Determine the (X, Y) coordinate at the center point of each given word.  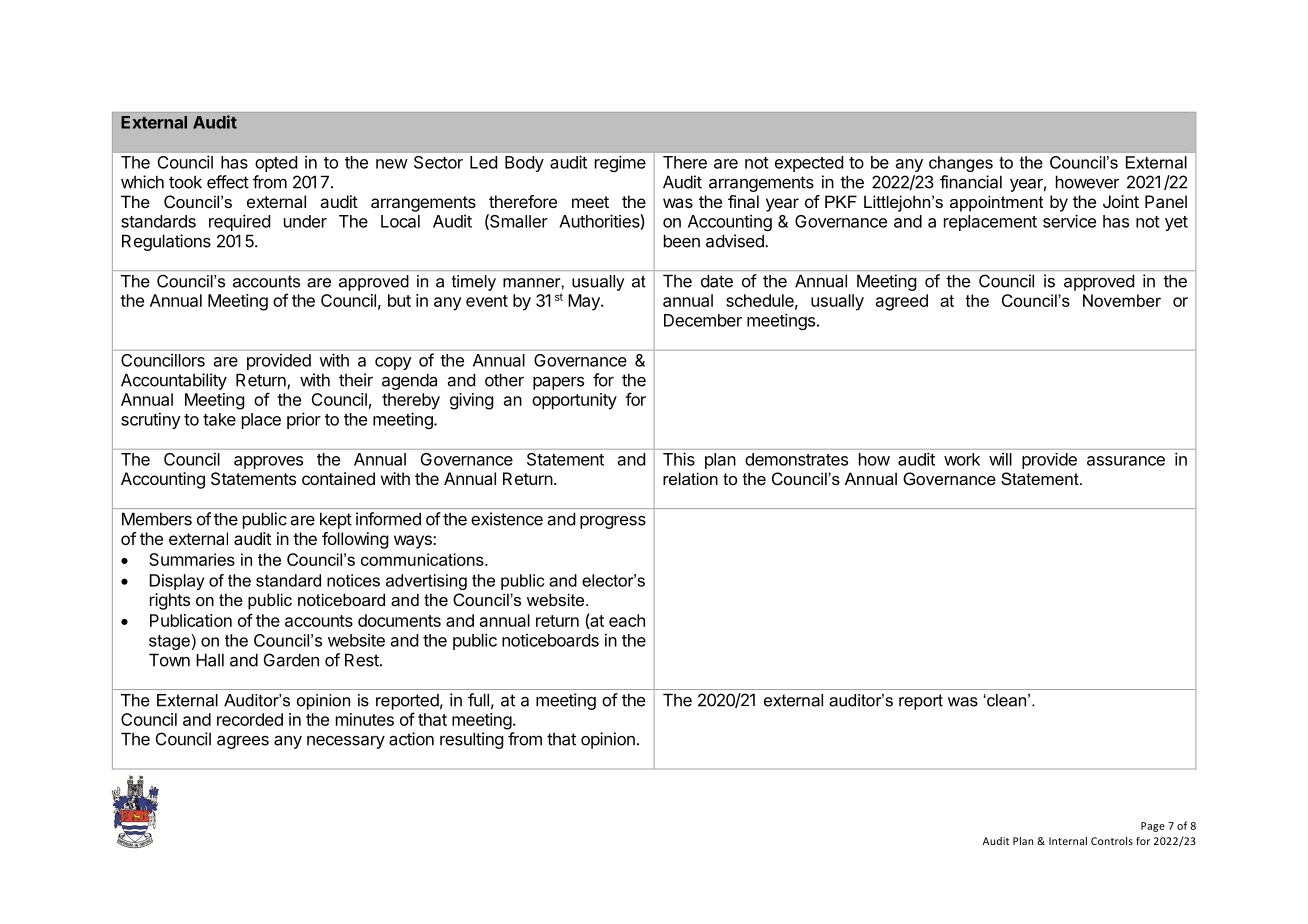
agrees (243, 742)
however (1087, 182)
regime (620, 163)
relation (690, 478)
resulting (472, 740)
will (1000, 459)
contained (338, 478)
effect (228, 182)
